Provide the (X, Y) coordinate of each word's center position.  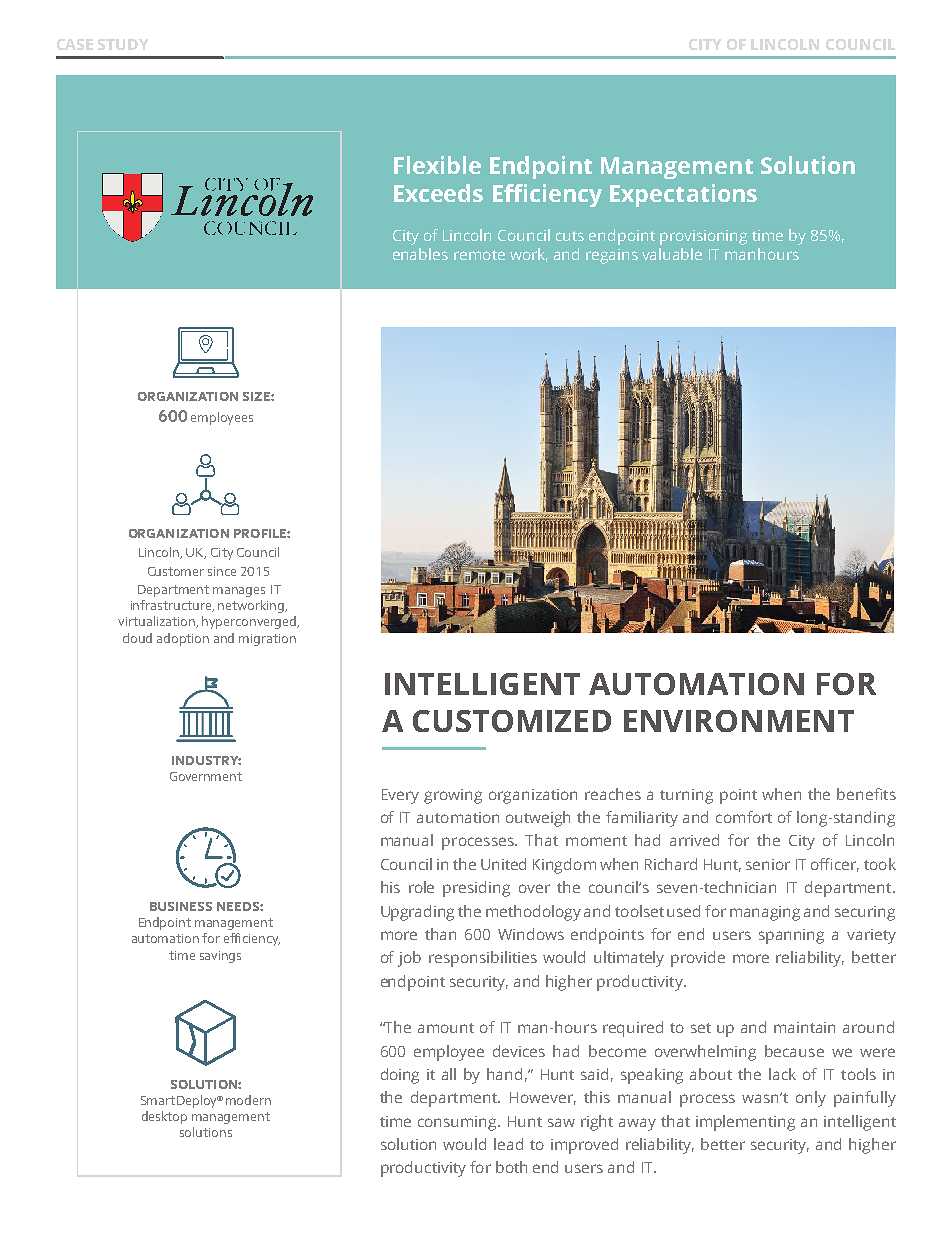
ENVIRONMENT (739, 721)
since (222, 571)
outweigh (538, 819)
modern (248, 1100)
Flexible (437, 165)
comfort (744, 817)
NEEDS (239, 906)
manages (239, 592)
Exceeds (438, 193)
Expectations (683, 195)
